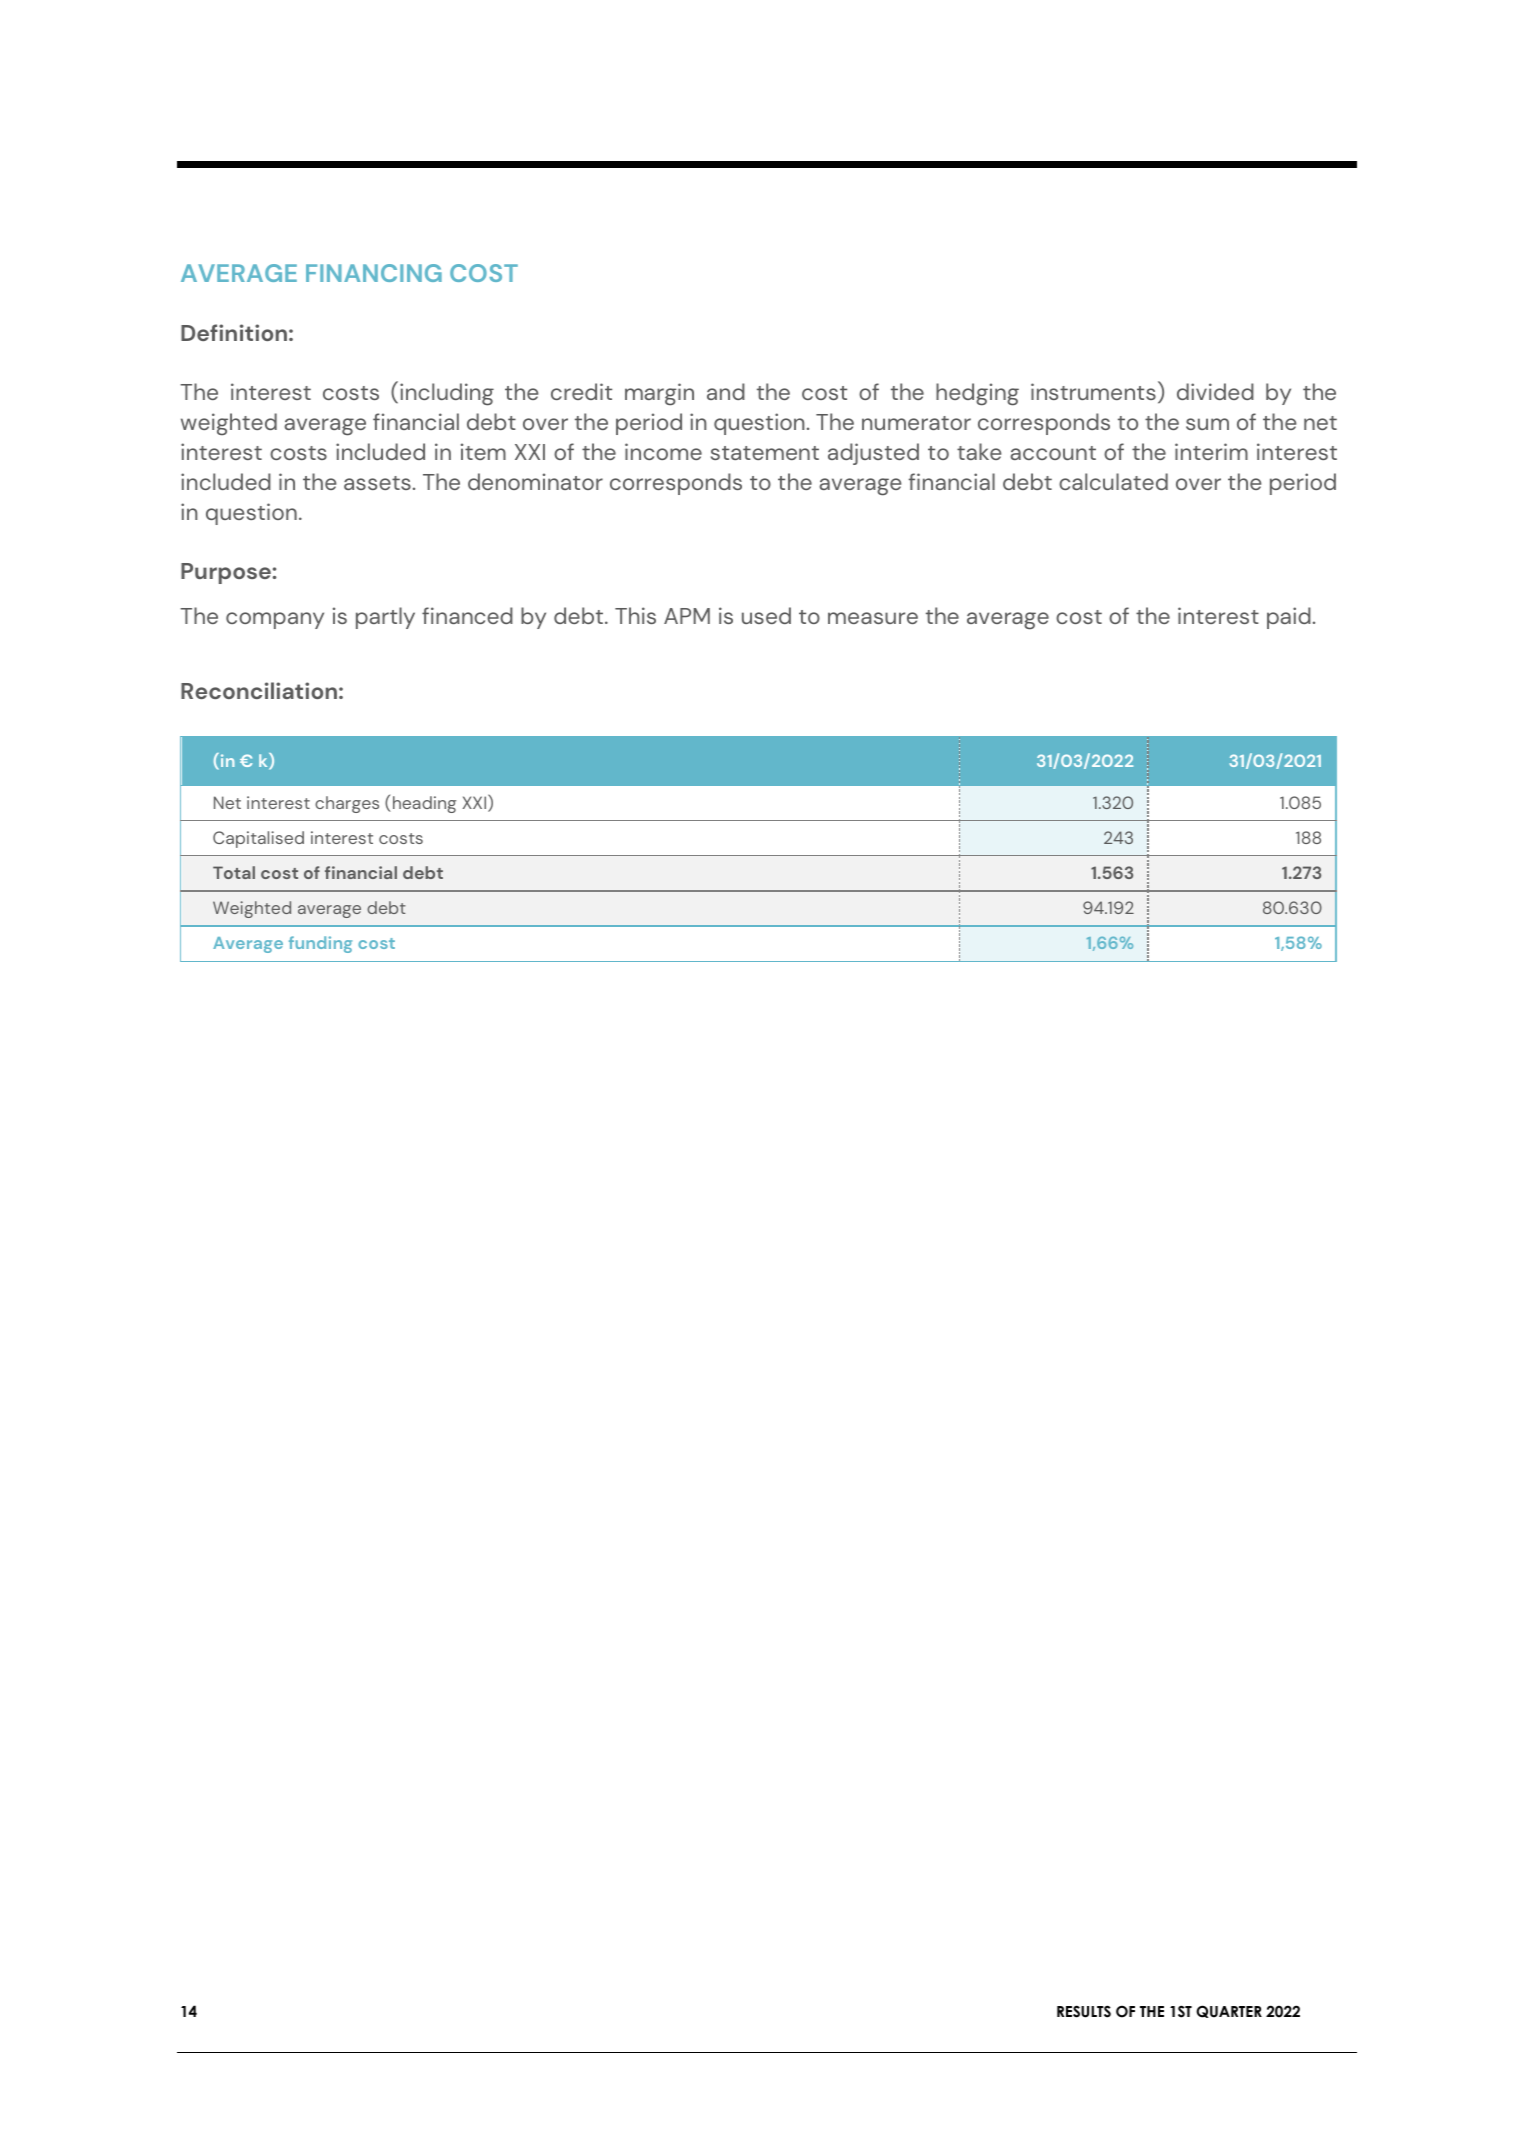 The image size is (1515, 2143). Describe the element at coordinates (374, 273) in the screenshot. I see `FINANCING` at that location.
